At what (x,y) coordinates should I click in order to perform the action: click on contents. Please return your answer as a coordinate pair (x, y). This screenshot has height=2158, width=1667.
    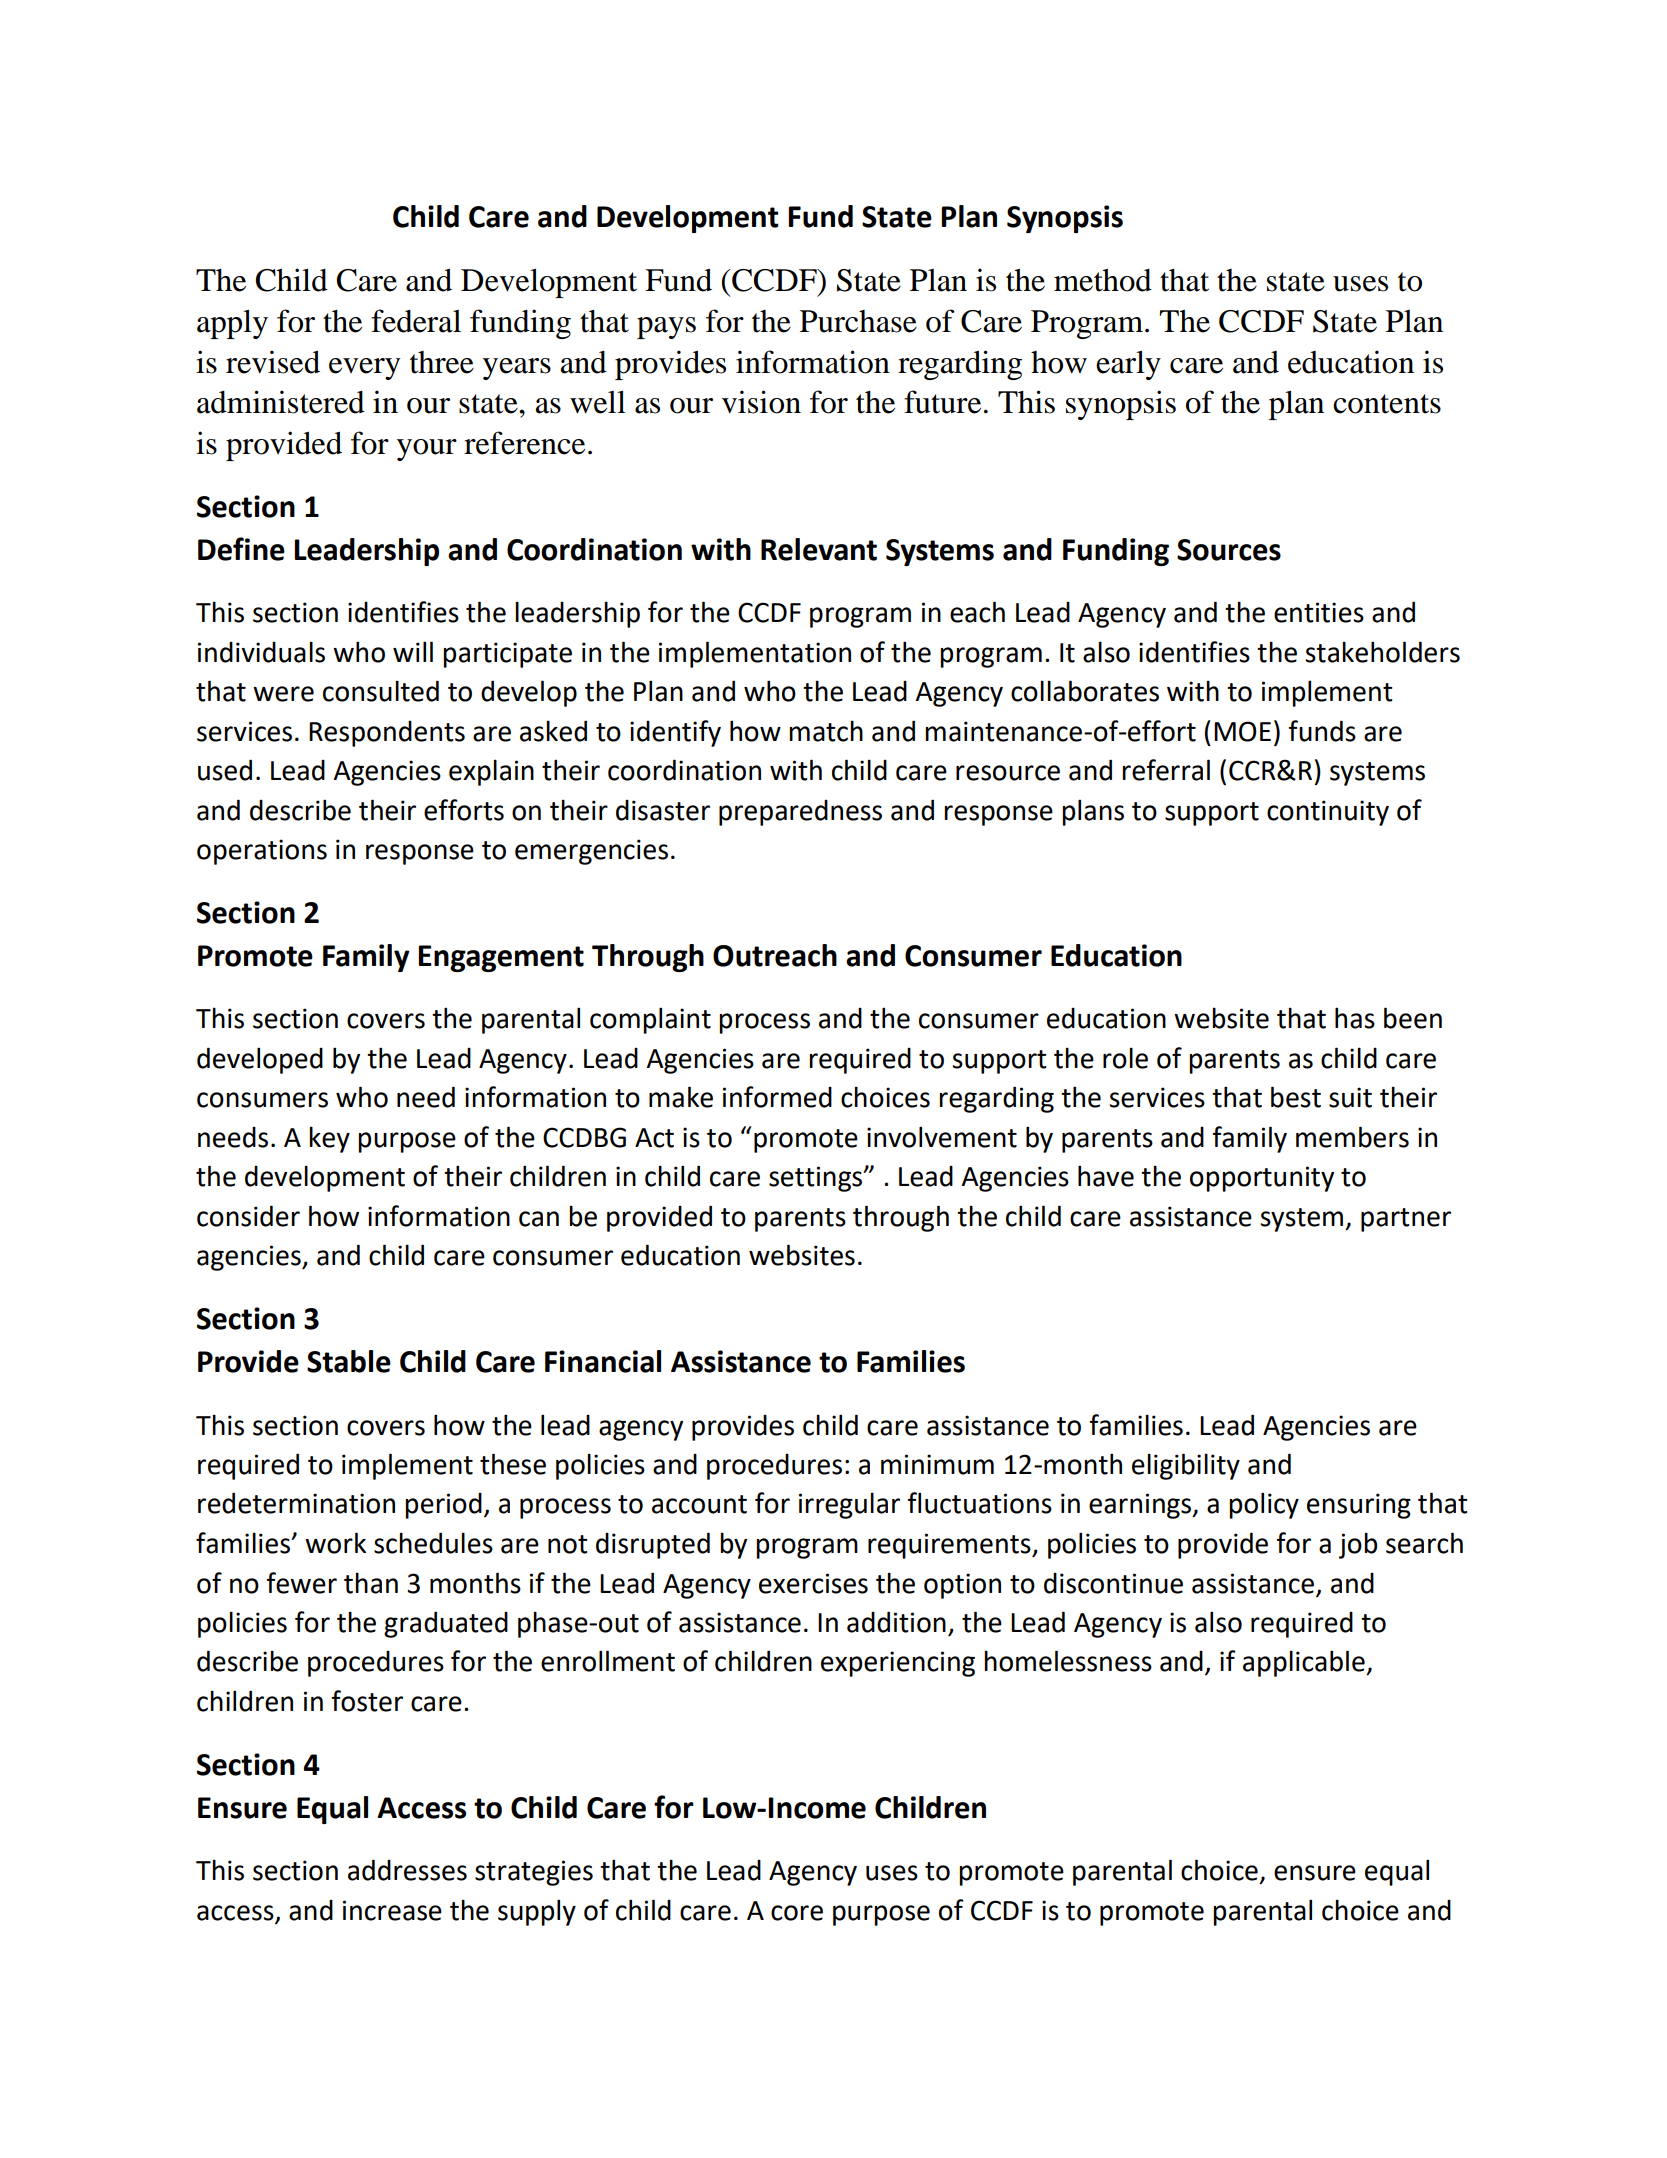
    Looking at the image, I should click on (1387, 404).
